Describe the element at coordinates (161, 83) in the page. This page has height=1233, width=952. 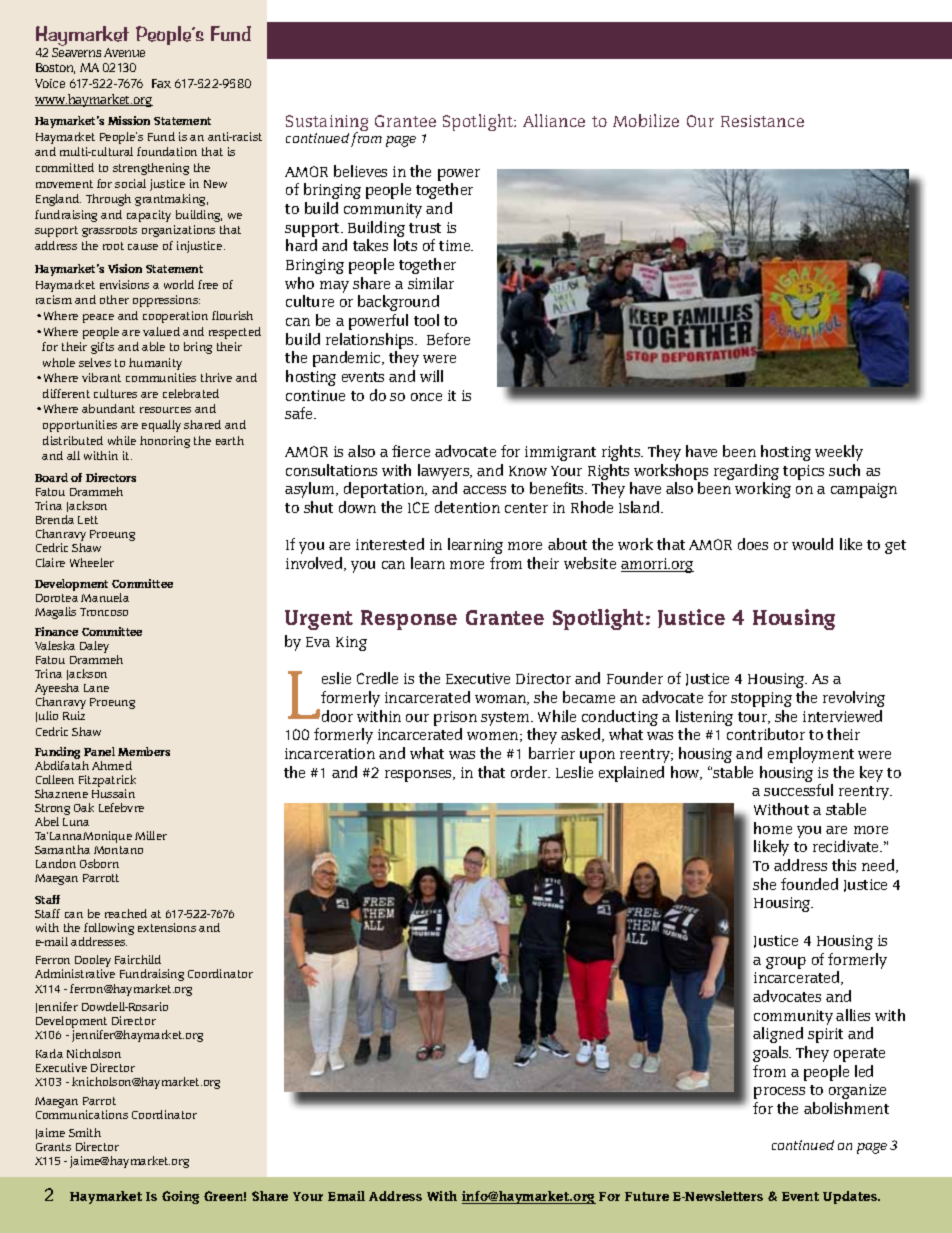
I see `Fax` at that location.
